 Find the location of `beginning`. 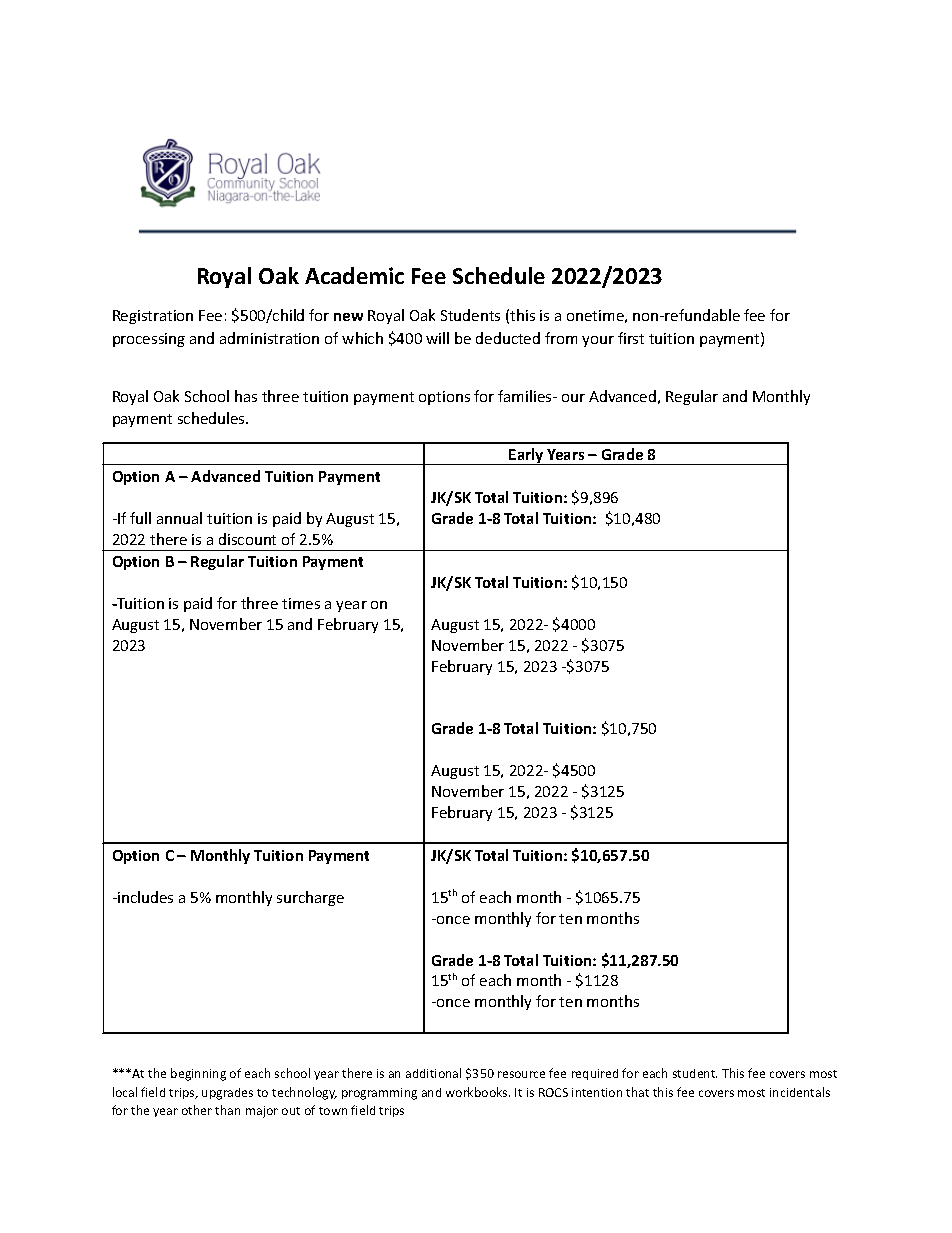

beginning is located at coordinates (198, 1074).
